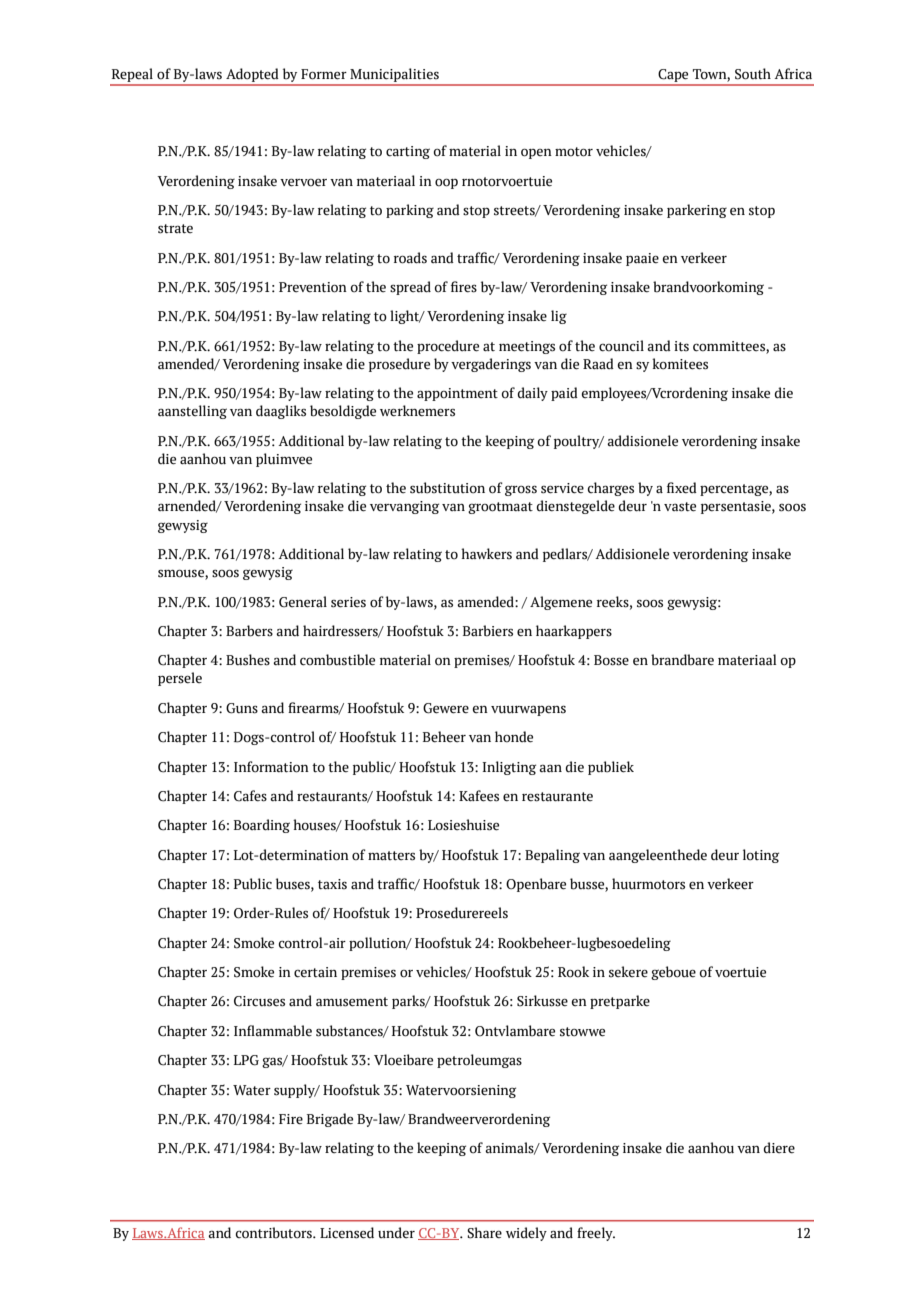 This image has height=1308, width=924. What do you see at coordinates (753, 74) in the image?
I see `South` at bounding box center [753, 74].
